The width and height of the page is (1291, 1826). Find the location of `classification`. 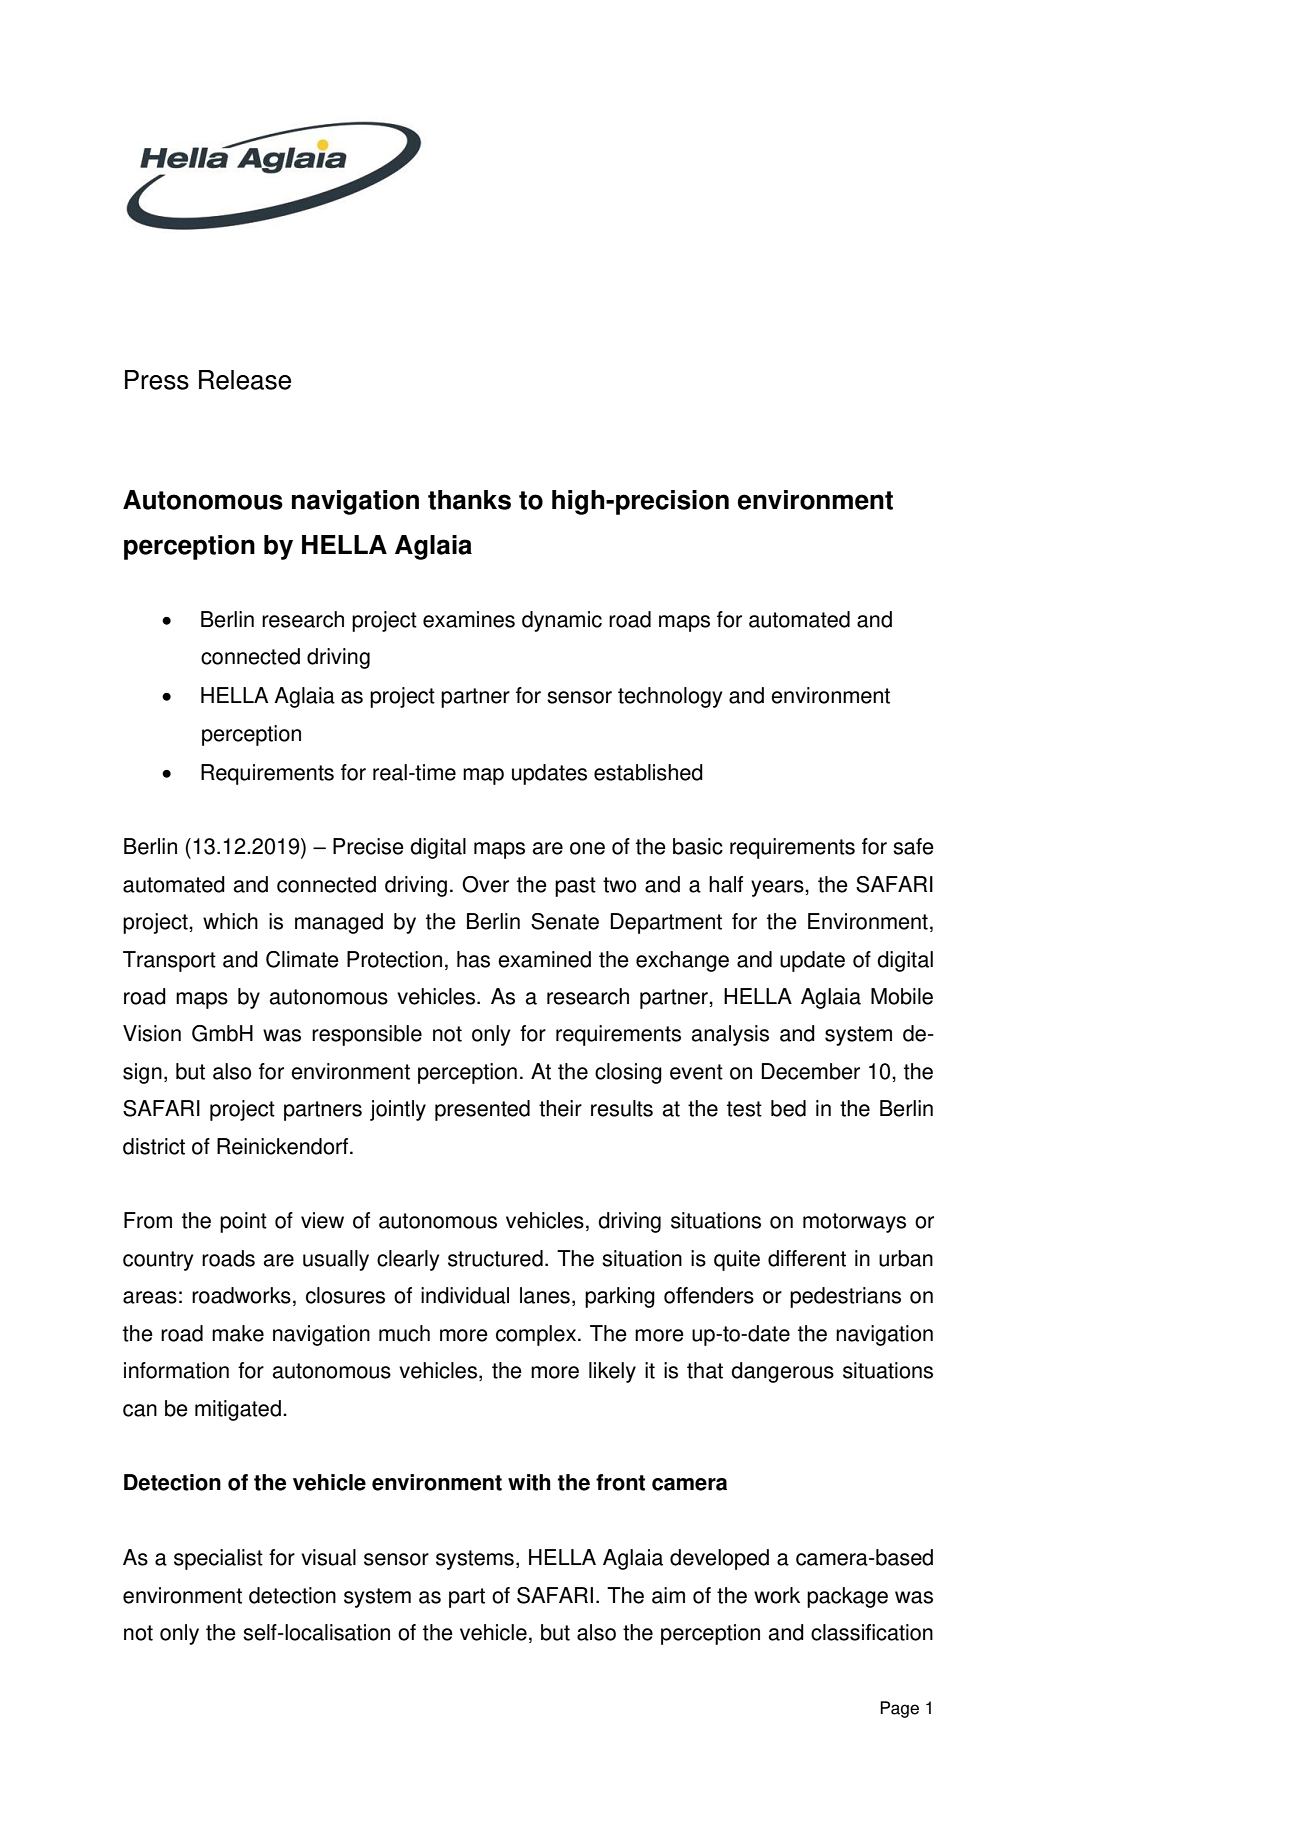

classification is located at coordinates (872, 1632).
